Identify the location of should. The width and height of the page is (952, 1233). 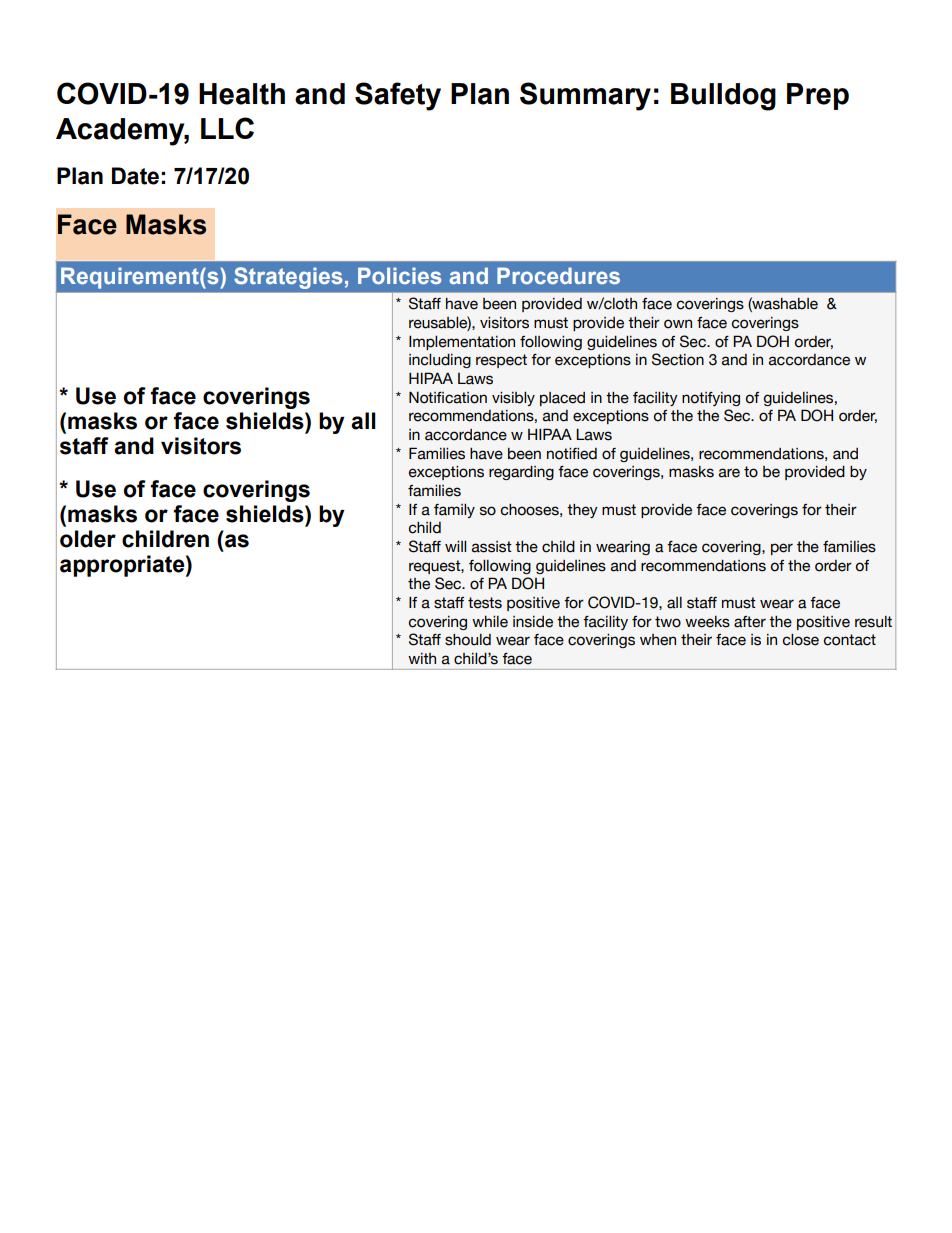
(468, 640).
